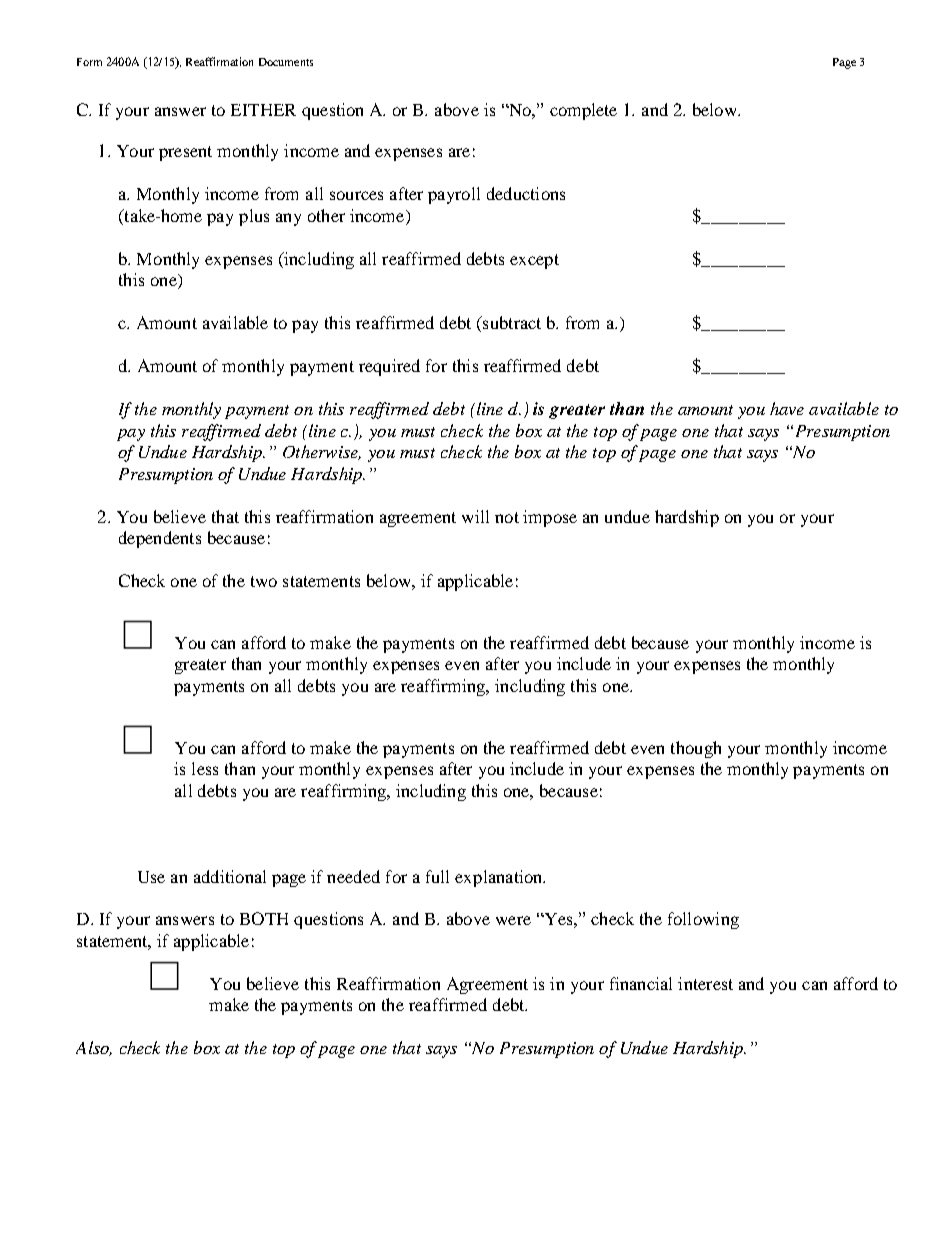 Image resolution: width=952 pixels, height=1233 pixels. What do you see at coordinates (511, 322) in the screenshot?
I see `subtract` at bounding box center [511, 322].
